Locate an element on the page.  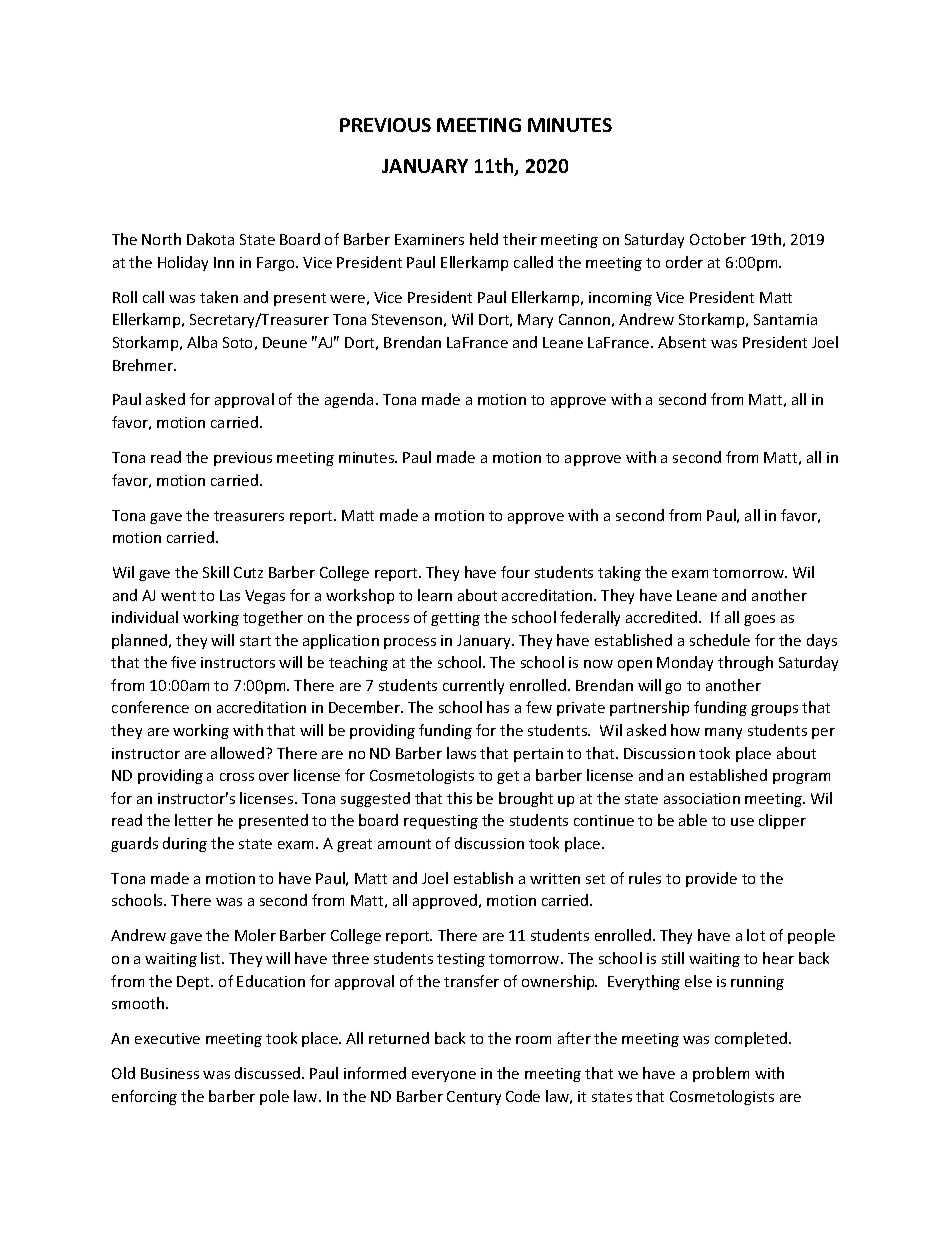
Inn is located at coordinates (224, 262).
